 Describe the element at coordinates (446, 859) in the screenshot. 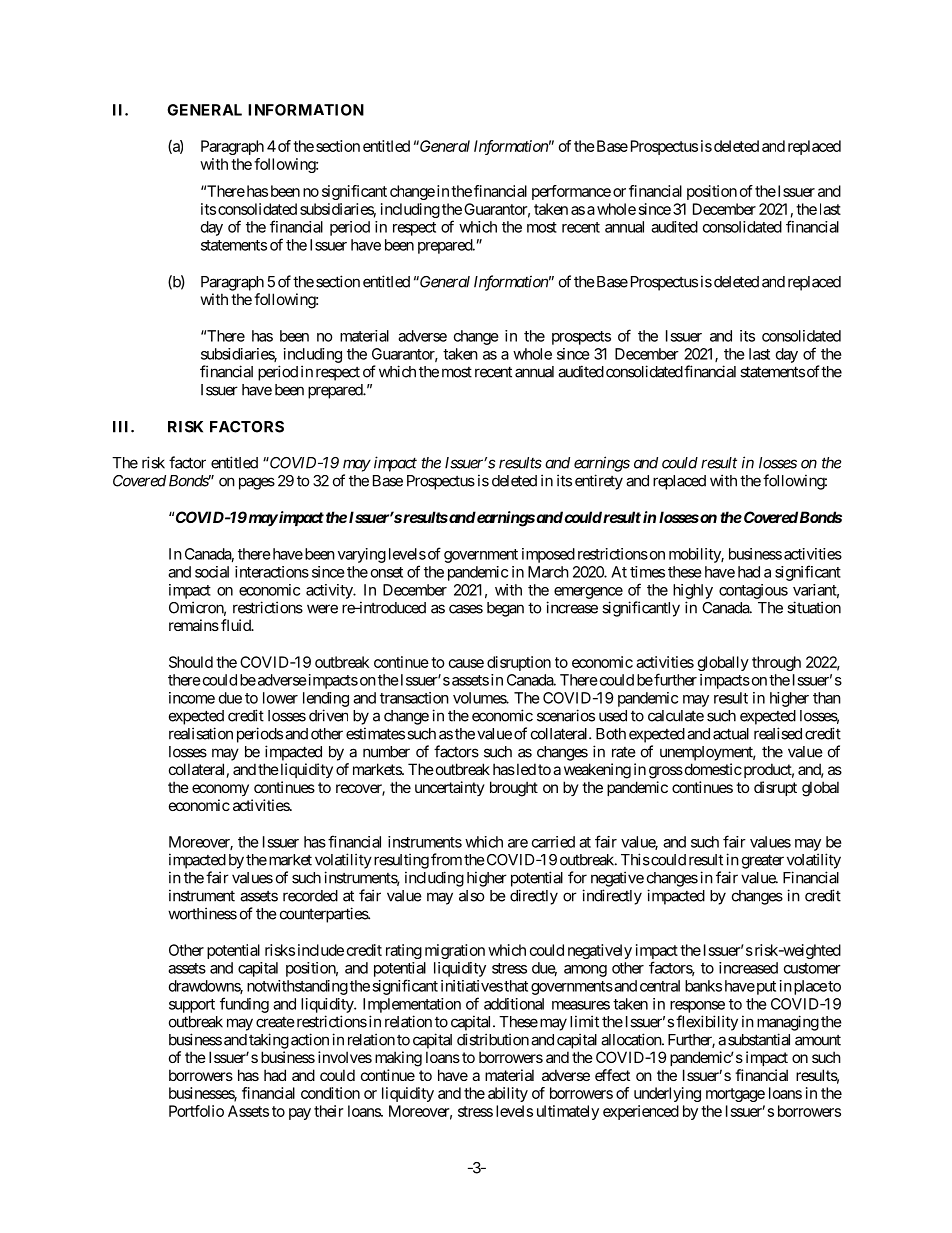

I see `from` at that location.
